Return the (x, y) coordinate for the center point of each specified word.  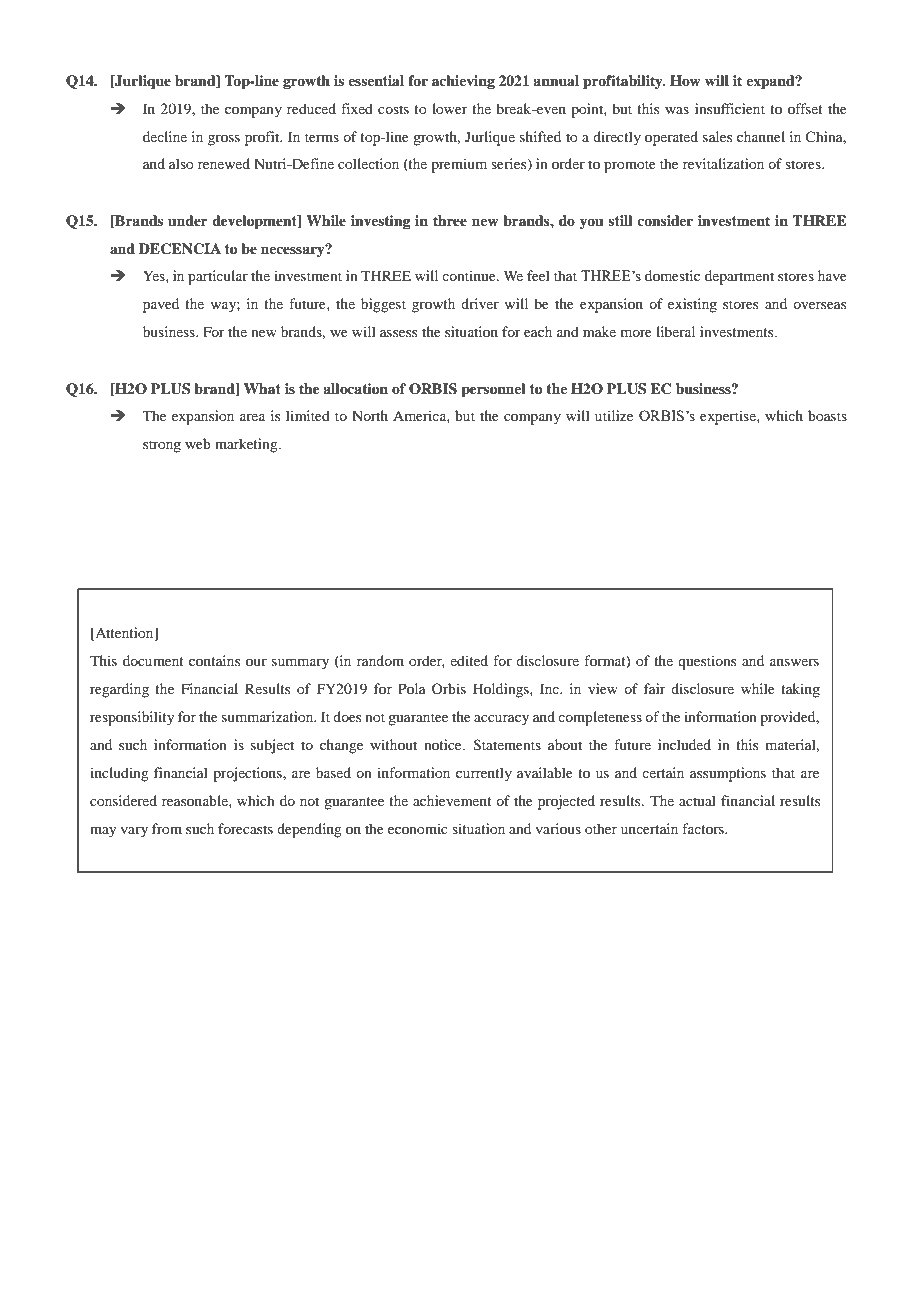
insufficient (730, 108)
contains (214, 660)
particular (218, 277)
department (739, 277)
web (198, 443)
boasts (827, 415)
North (370, 415)
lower (450, 108)
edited (469, 660)
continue (470, 275)
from (167, 828)
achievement (452, 800)
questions (707, 662)
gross (224, 140)
